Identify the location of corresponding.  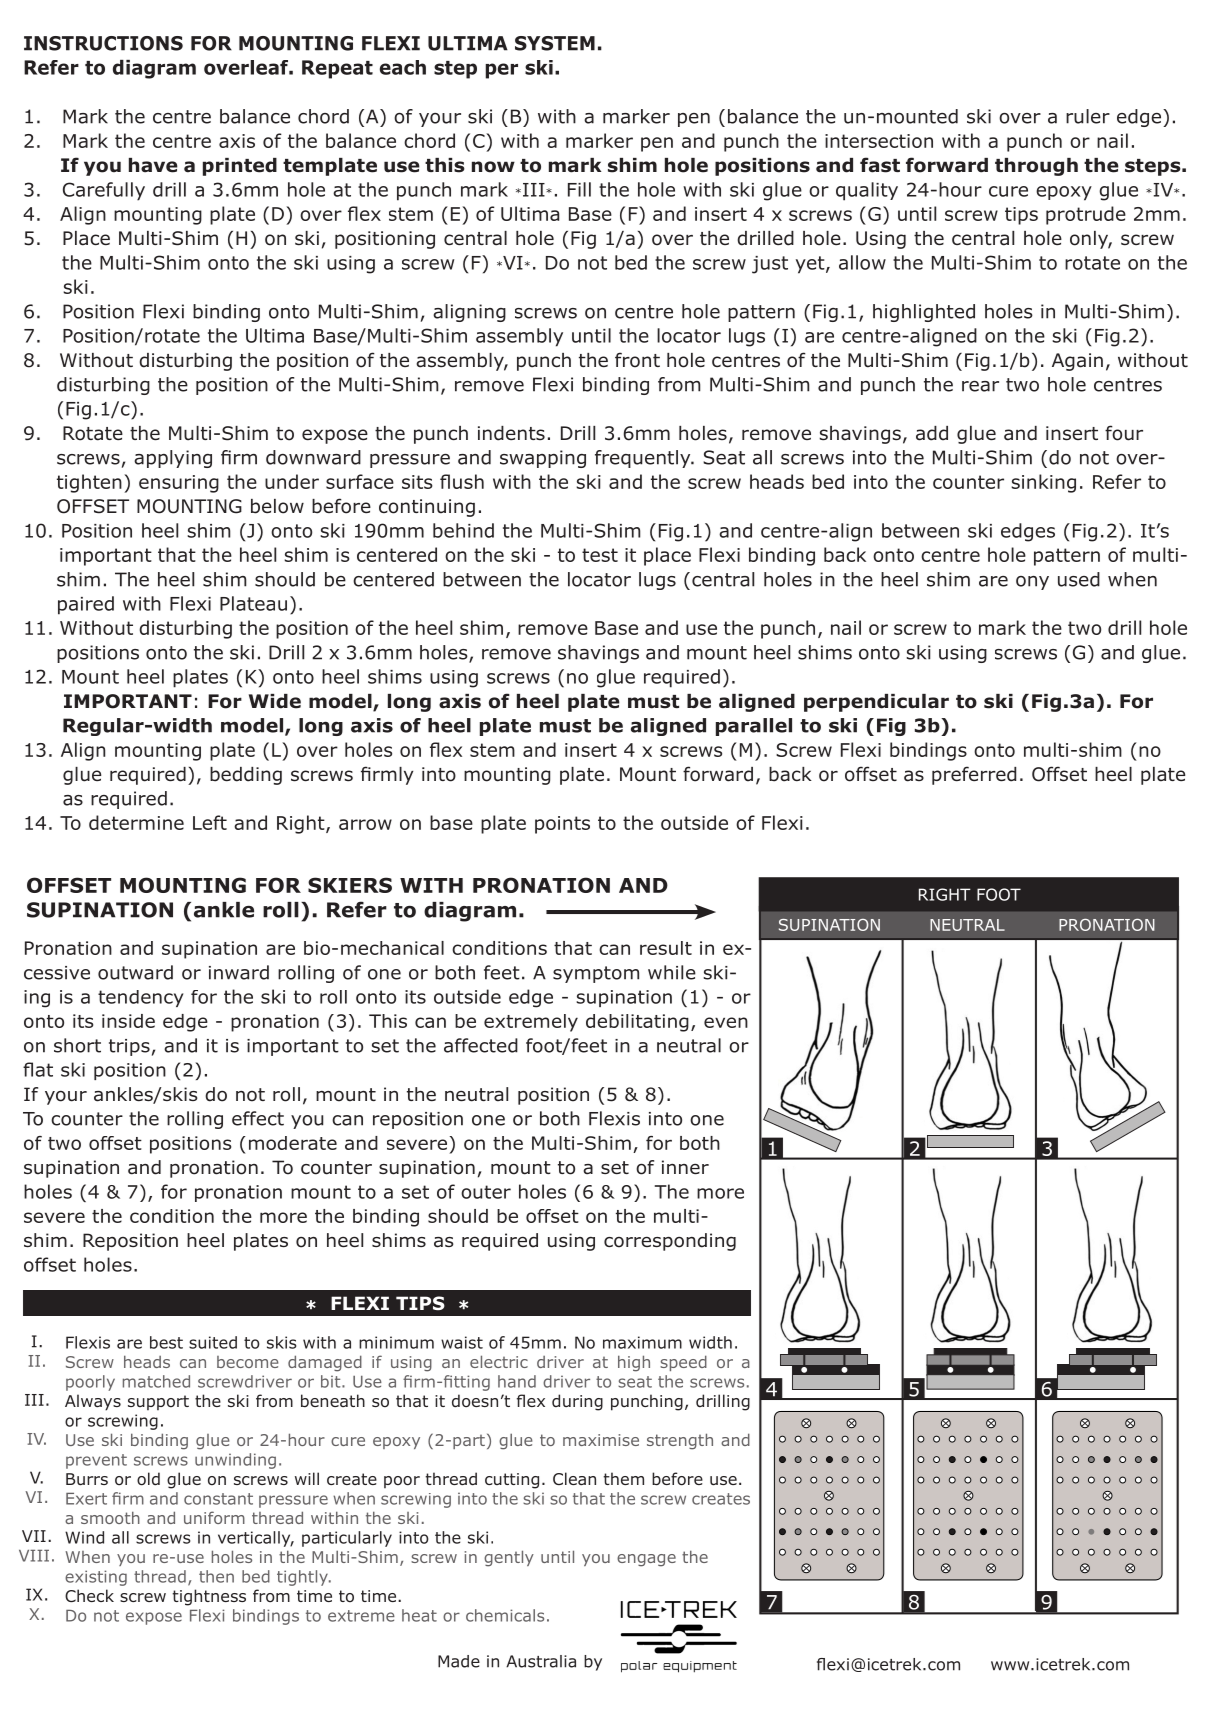
(670, 1242).
